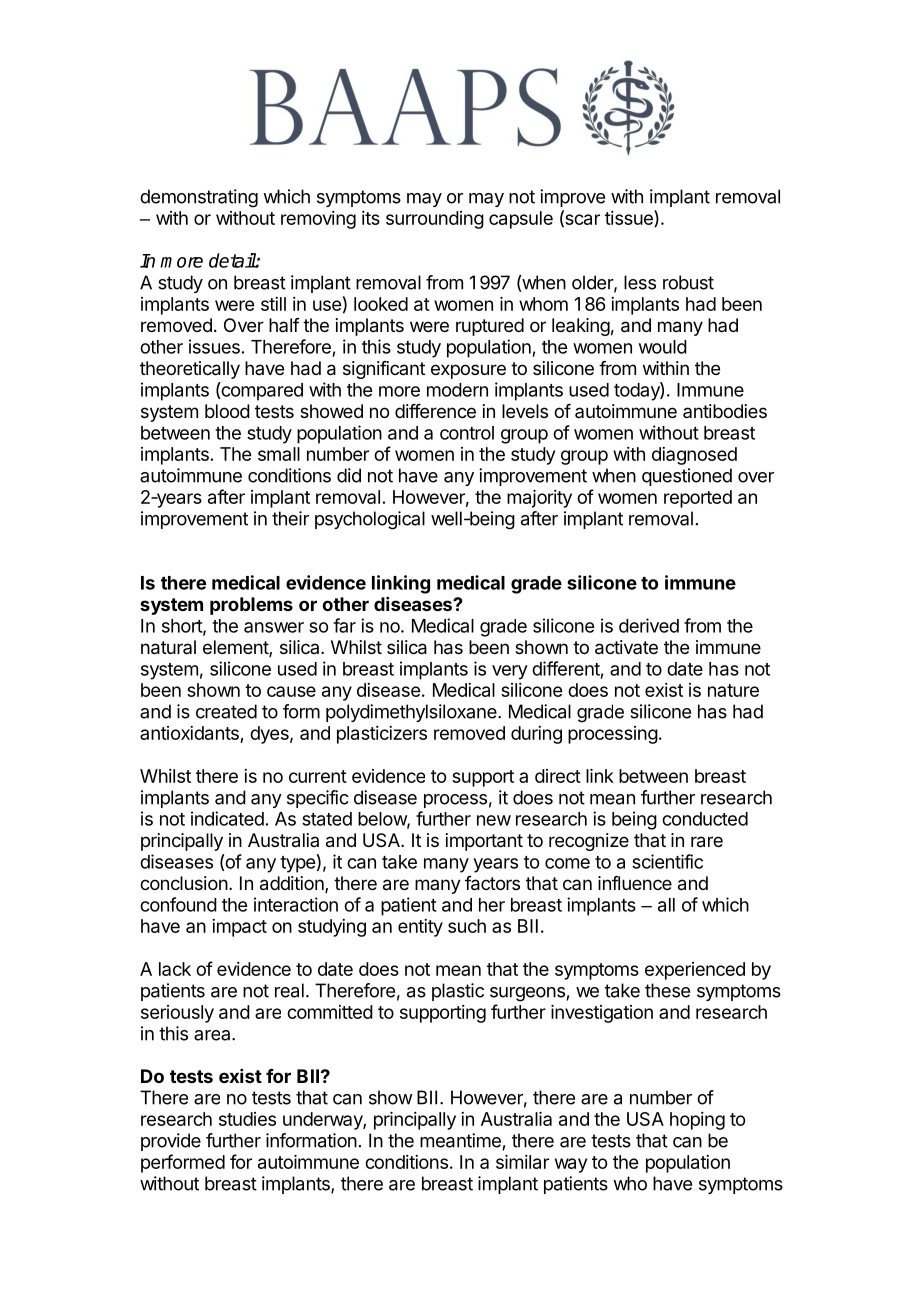 The image size is (924, 1309). Describe the element at coordinates (698, 499) in the page. I see `reported` at that location.
